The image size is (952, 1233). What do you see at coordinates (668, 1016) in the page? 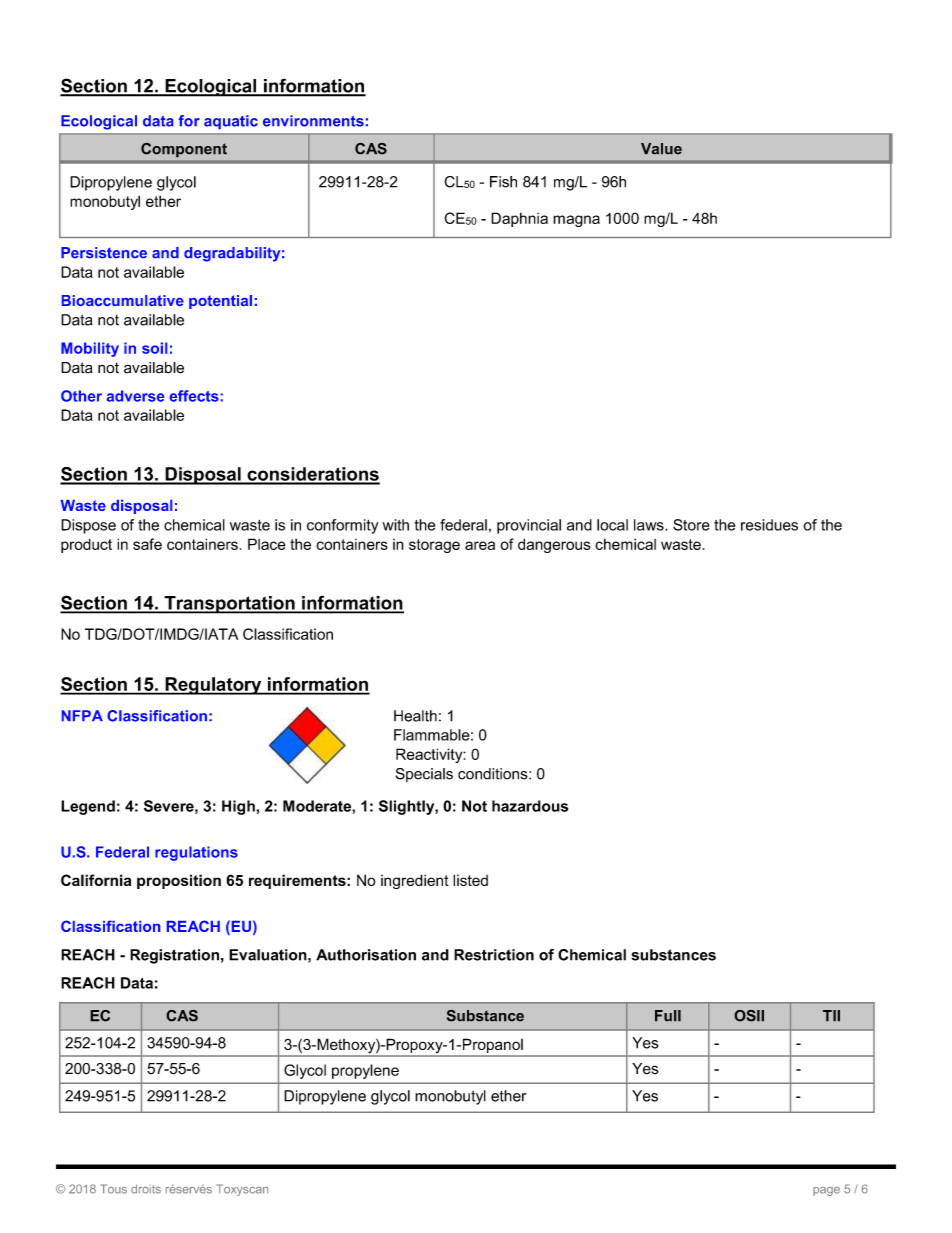
I see `Full` at bounding box center [668, 1016].
